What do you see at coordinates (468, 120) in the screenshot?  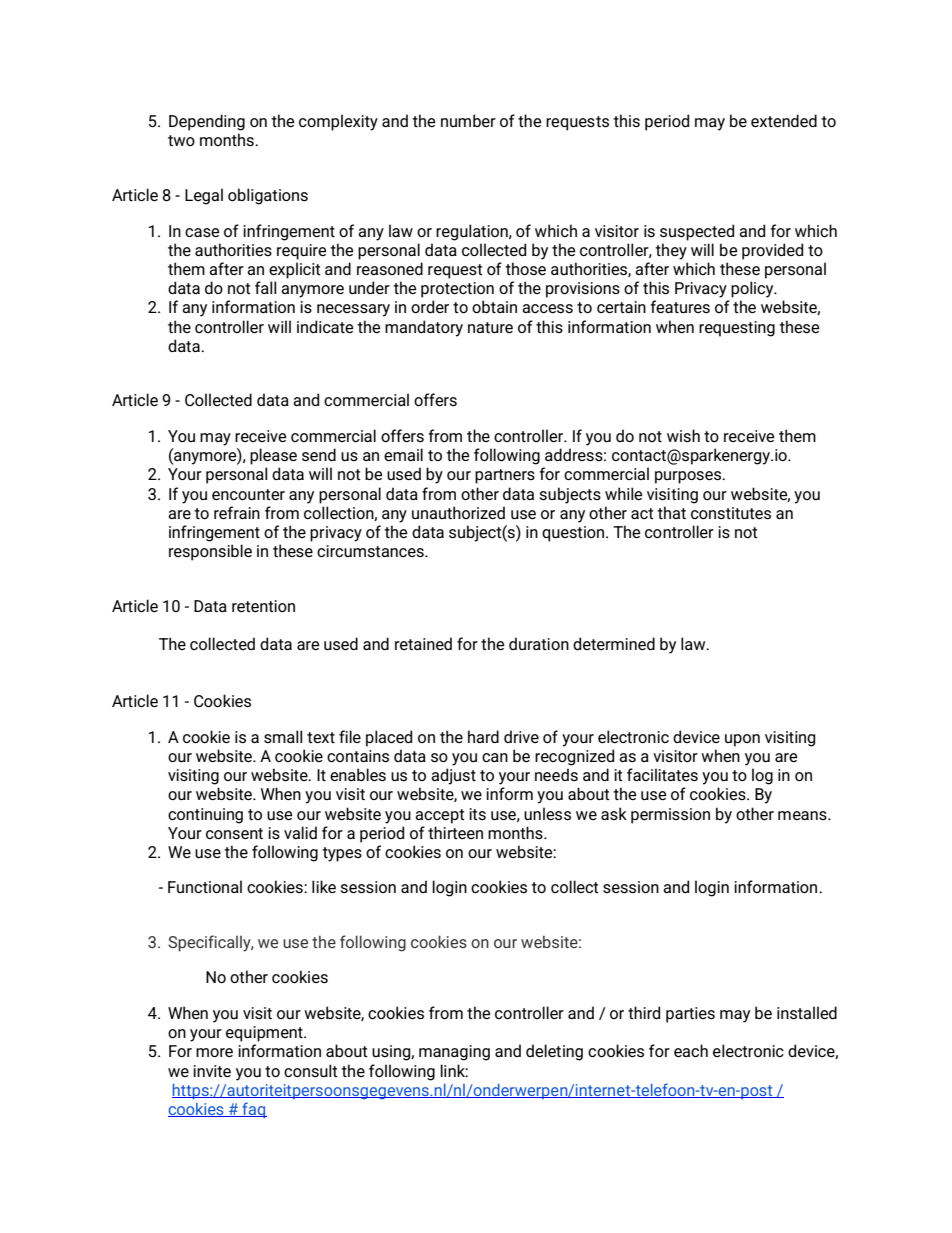 I see `number` at bounding box center [468, 120].
